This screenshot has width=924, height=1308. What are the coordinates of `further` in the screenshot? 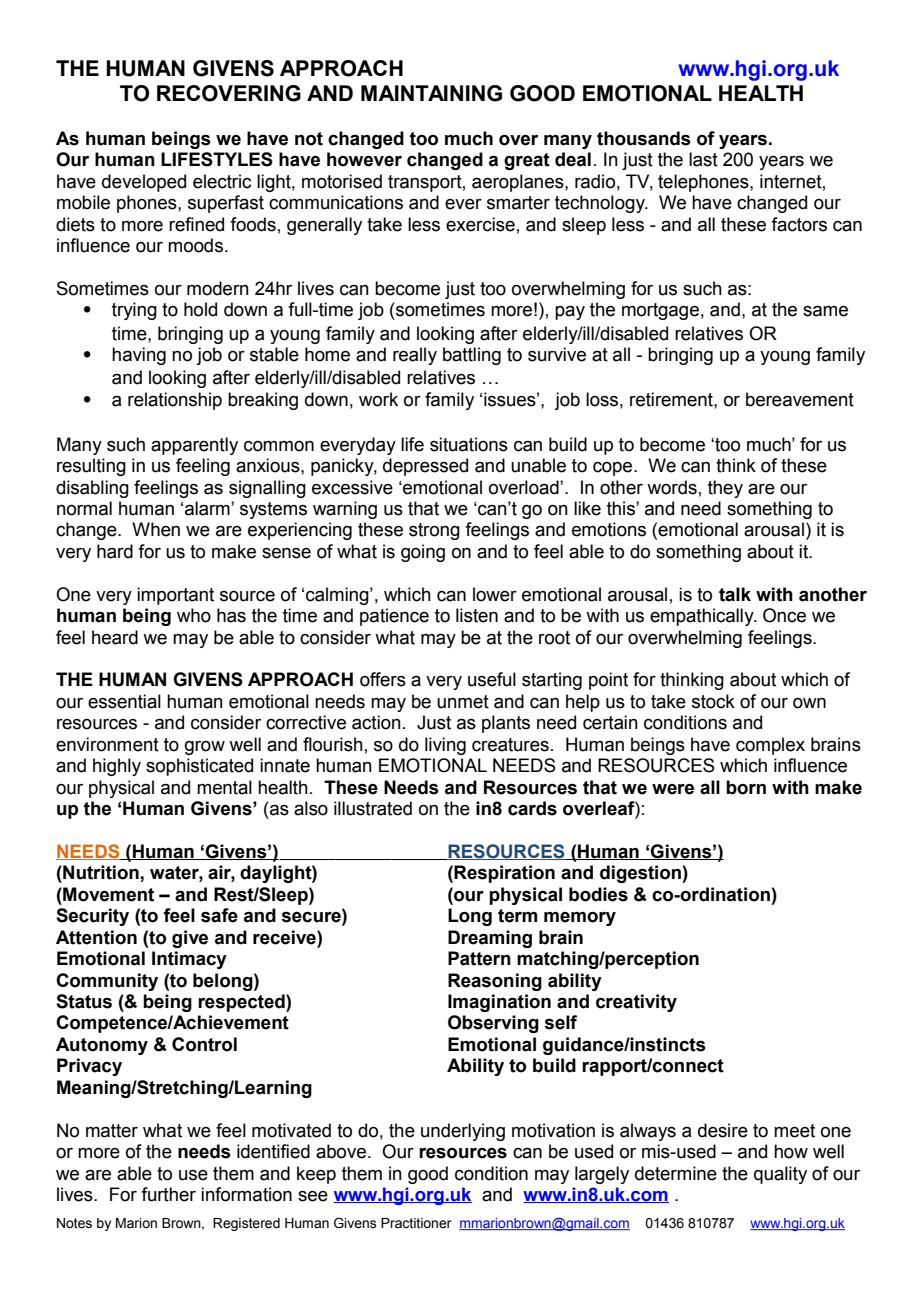 It's located at (168, 1194).
